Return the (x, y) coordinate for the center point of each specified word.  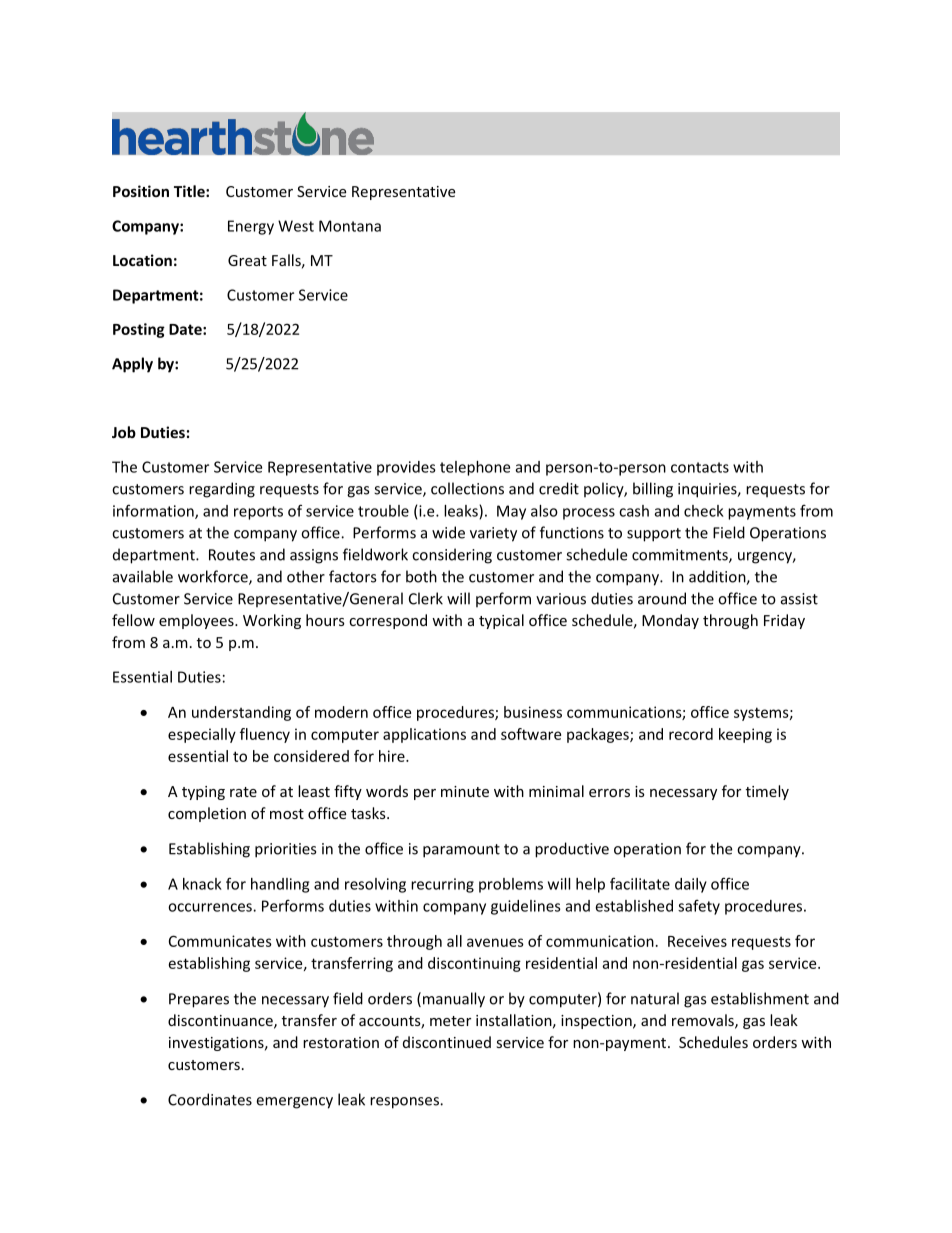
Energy (251, 227)
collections (467, 488)
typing (203, 793)
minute (465, 791)
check (704, 511)
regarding (222, 490)
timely (767, 792)
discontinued (447, 1042)
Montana (350, 226)
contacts (700, 467)
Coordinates (210, 1099)
